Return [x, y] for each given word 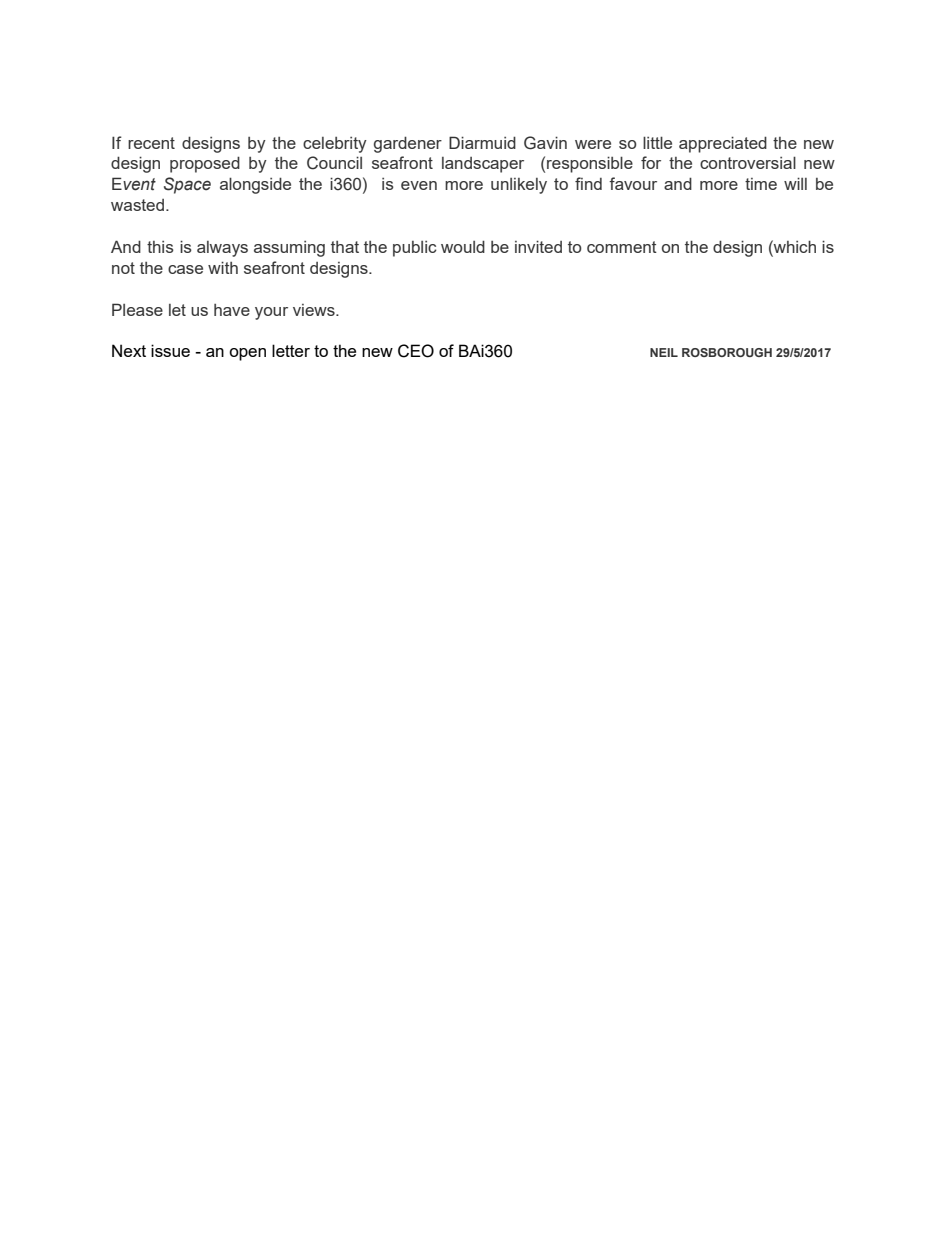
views [315, 310]
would [463, 246]
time [761, 184]
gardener [408, 144]
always [222, 249]
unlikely [519, 186]
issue [170, 350]
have [232, 310]
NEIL [664, 352]
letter [291, 350]
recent [151, 143]
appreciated [723, 144]
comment [622, 247]
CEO [416, 351]
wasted [137, 205]
